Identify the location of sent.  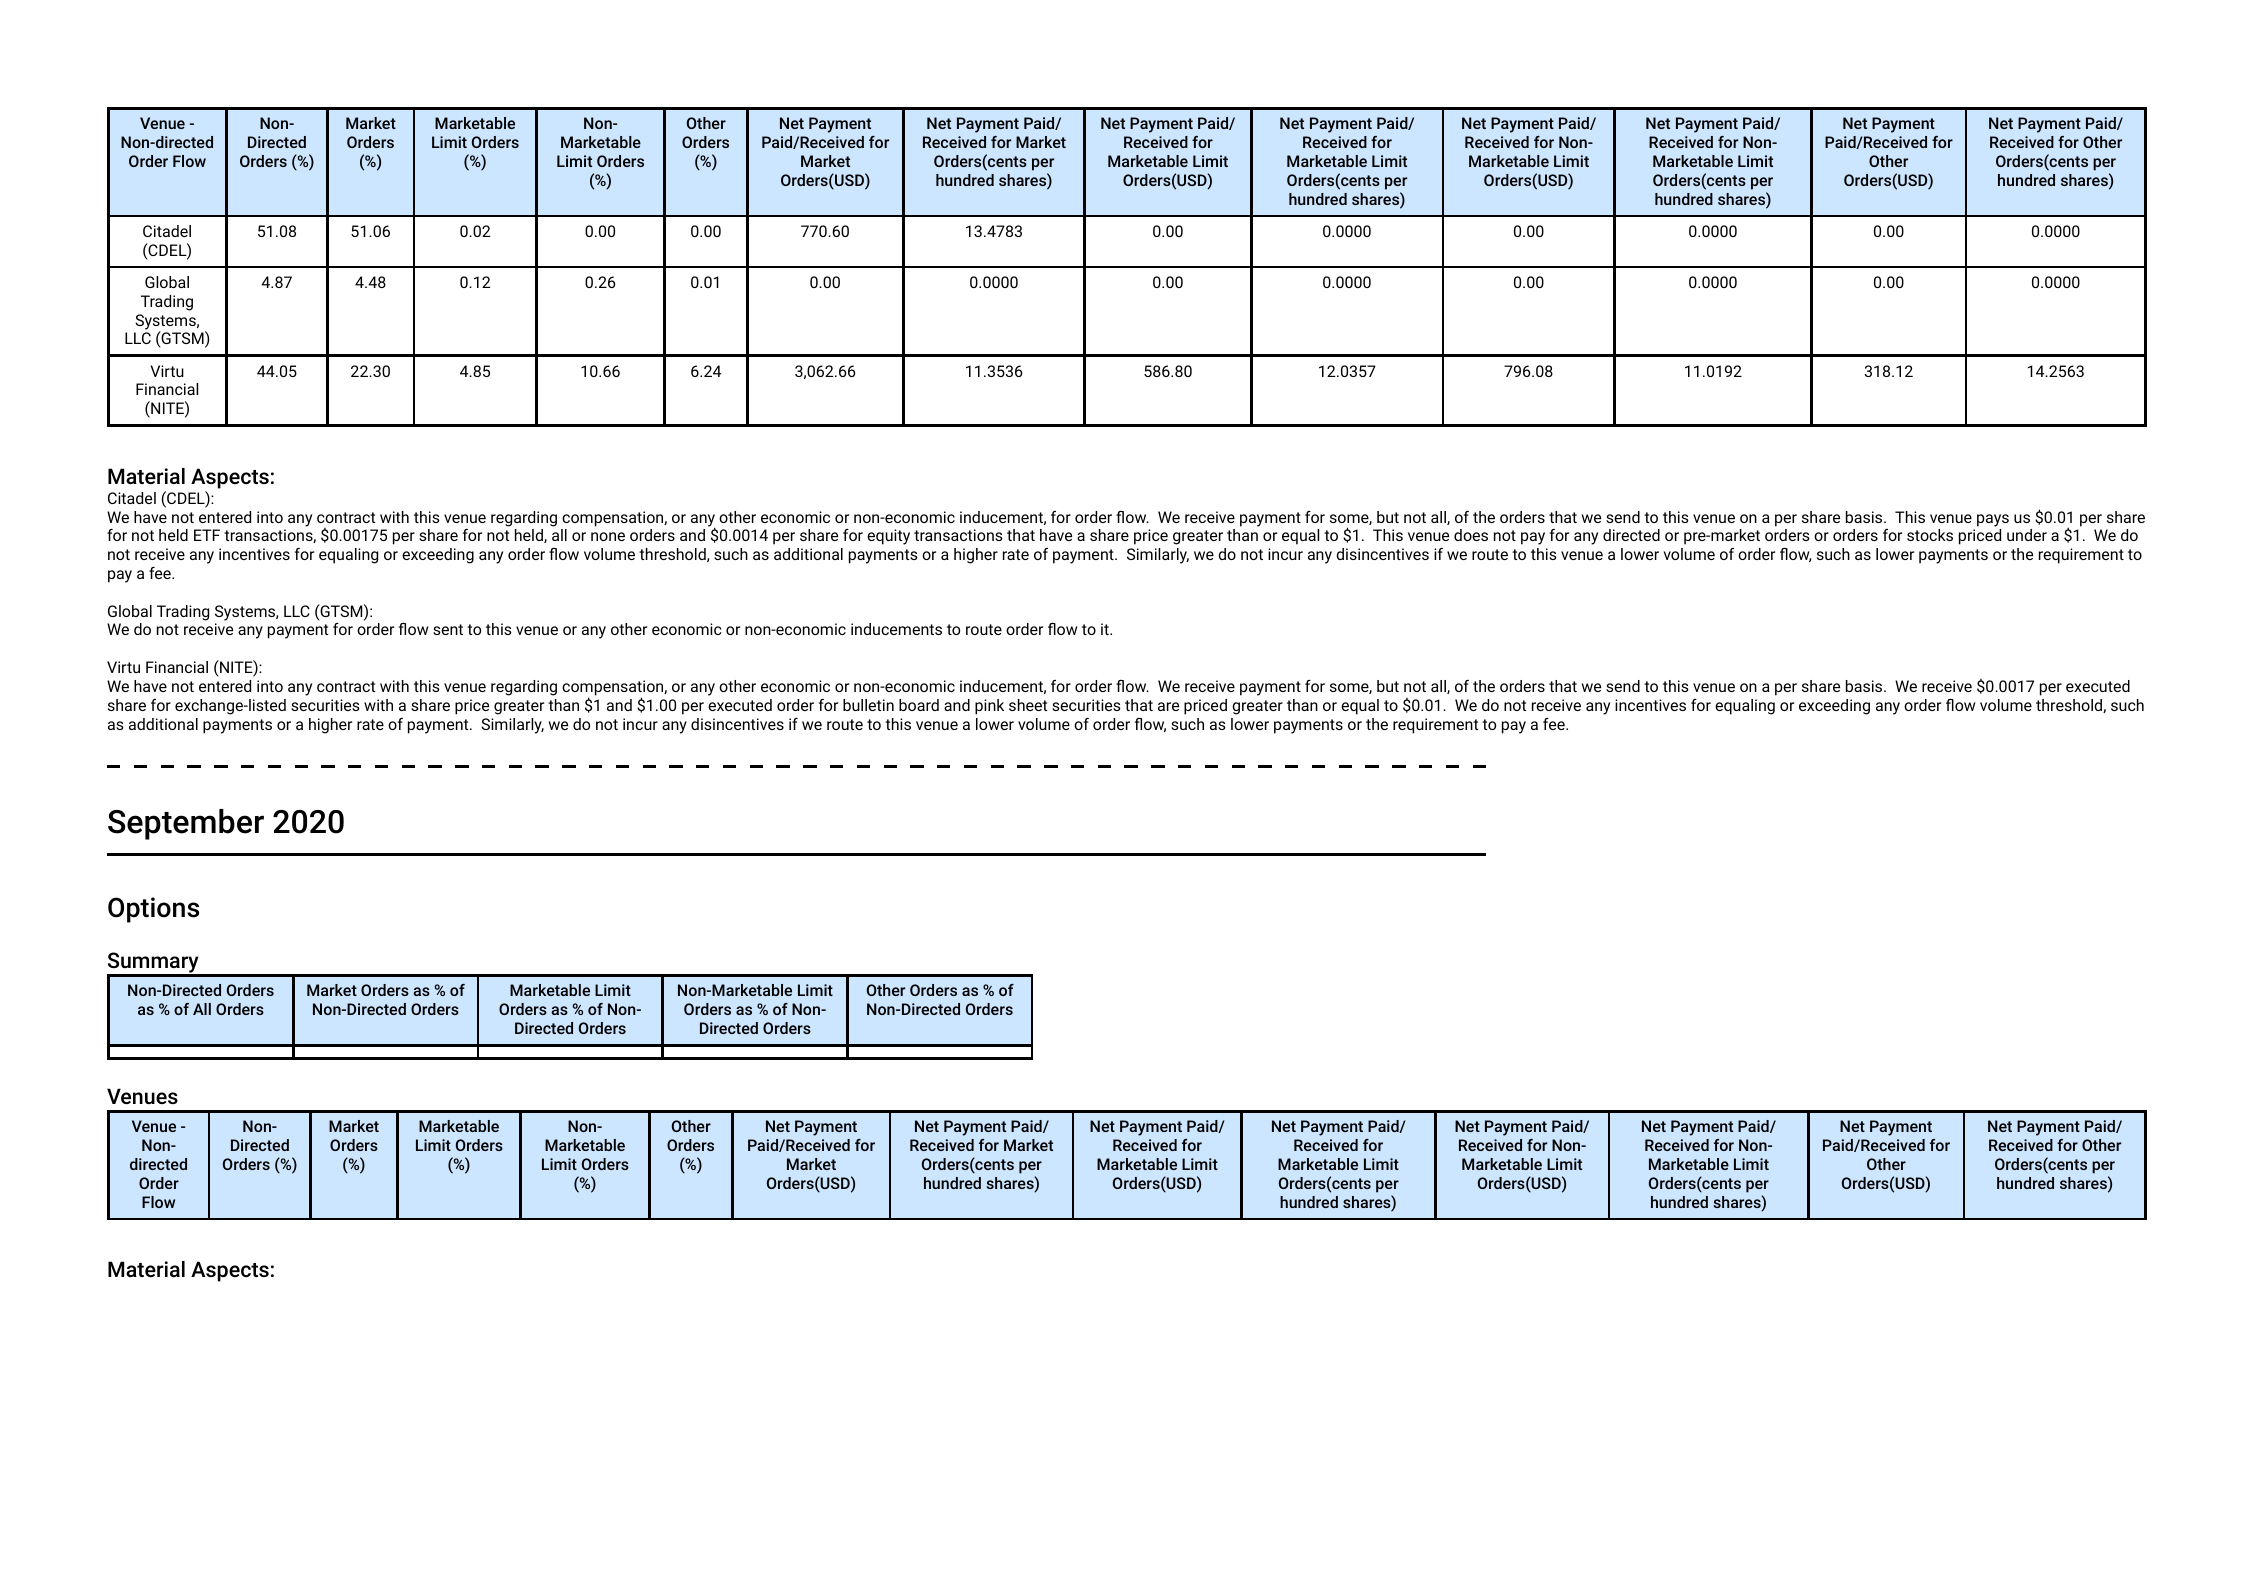
(448, 629).
